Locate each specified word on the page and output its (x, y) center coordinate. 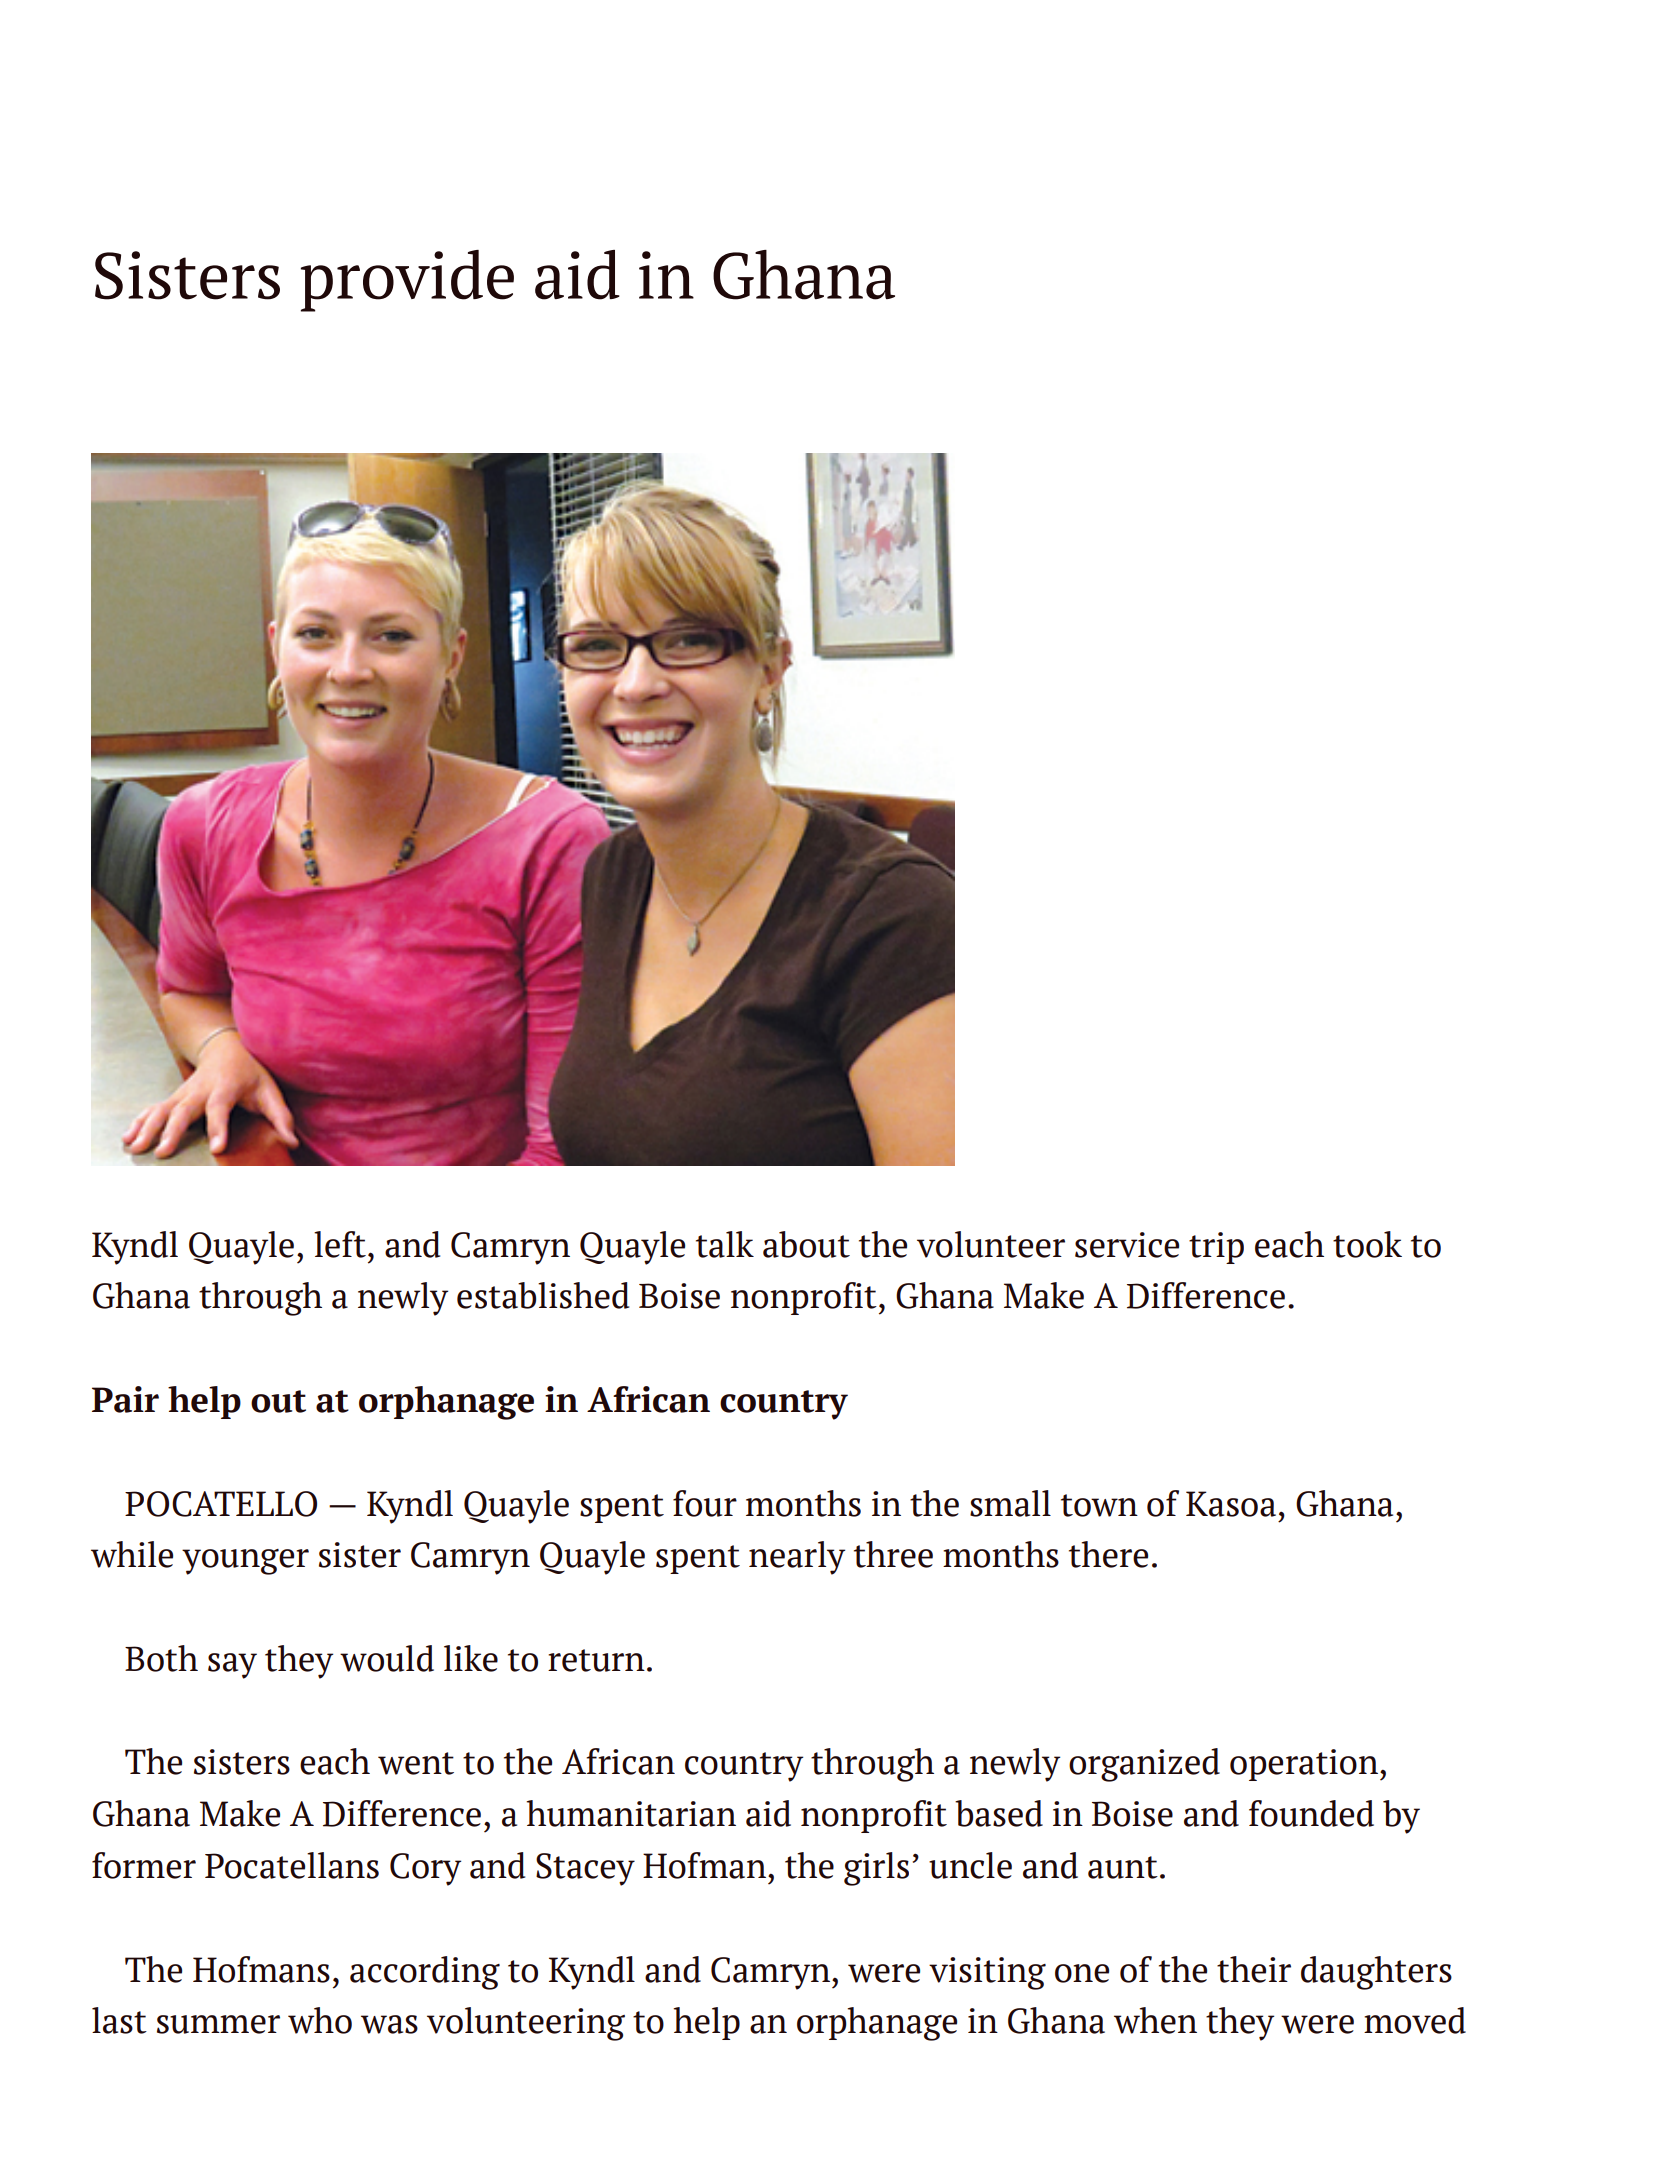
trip (1216, 1248)
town (1099, 1505)
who (320, 2020)
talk (725, 1244)
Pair (125, 1399)
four (705, 1503)
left (340, 1244)
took (1367, 1244)
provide (407, 281)
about (806, 1244)
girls (876, 1869)
